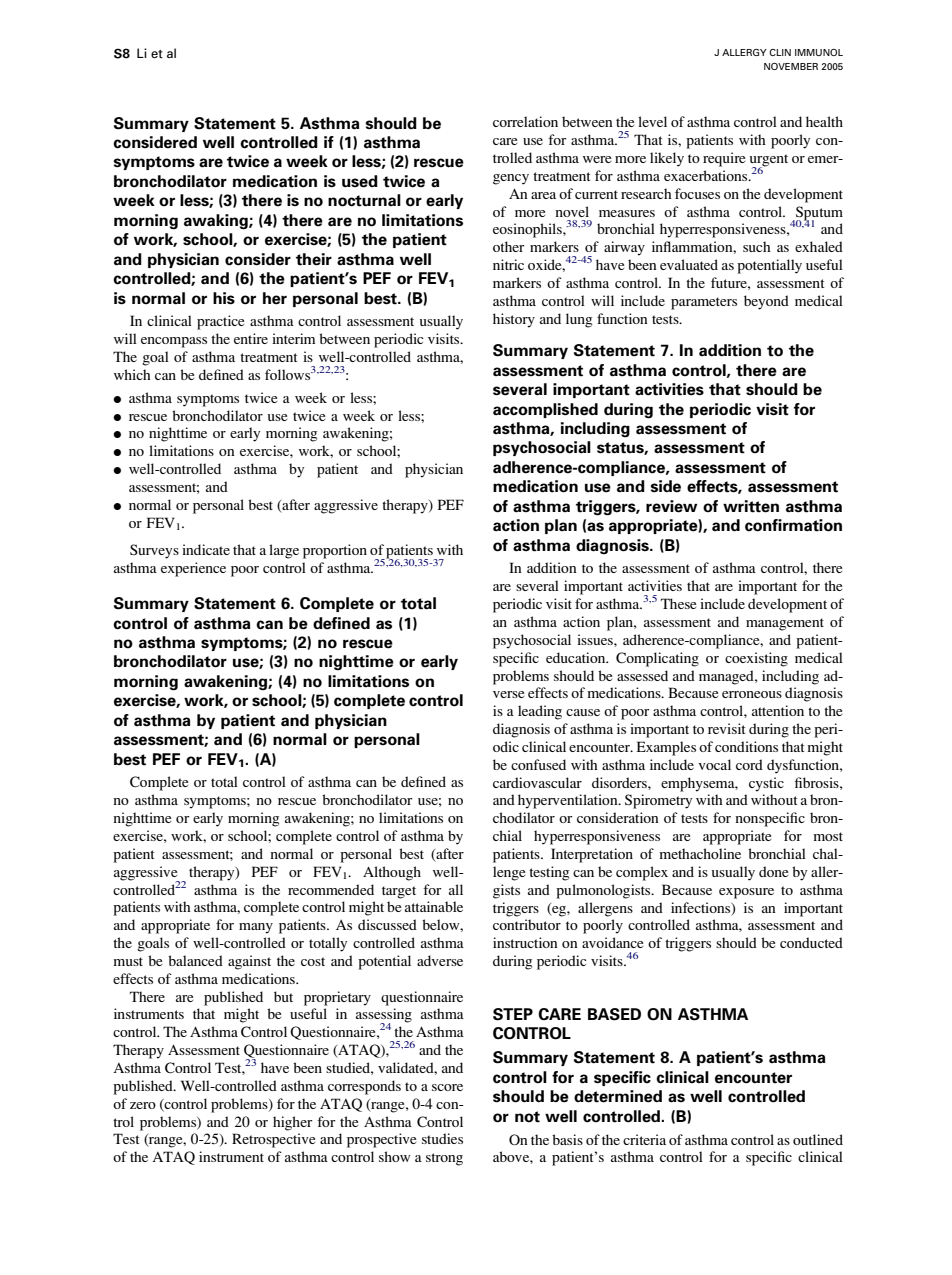  What do you see at coordinates (514, 320) in the image?
I see `history` at bounding box center [514, 320].
